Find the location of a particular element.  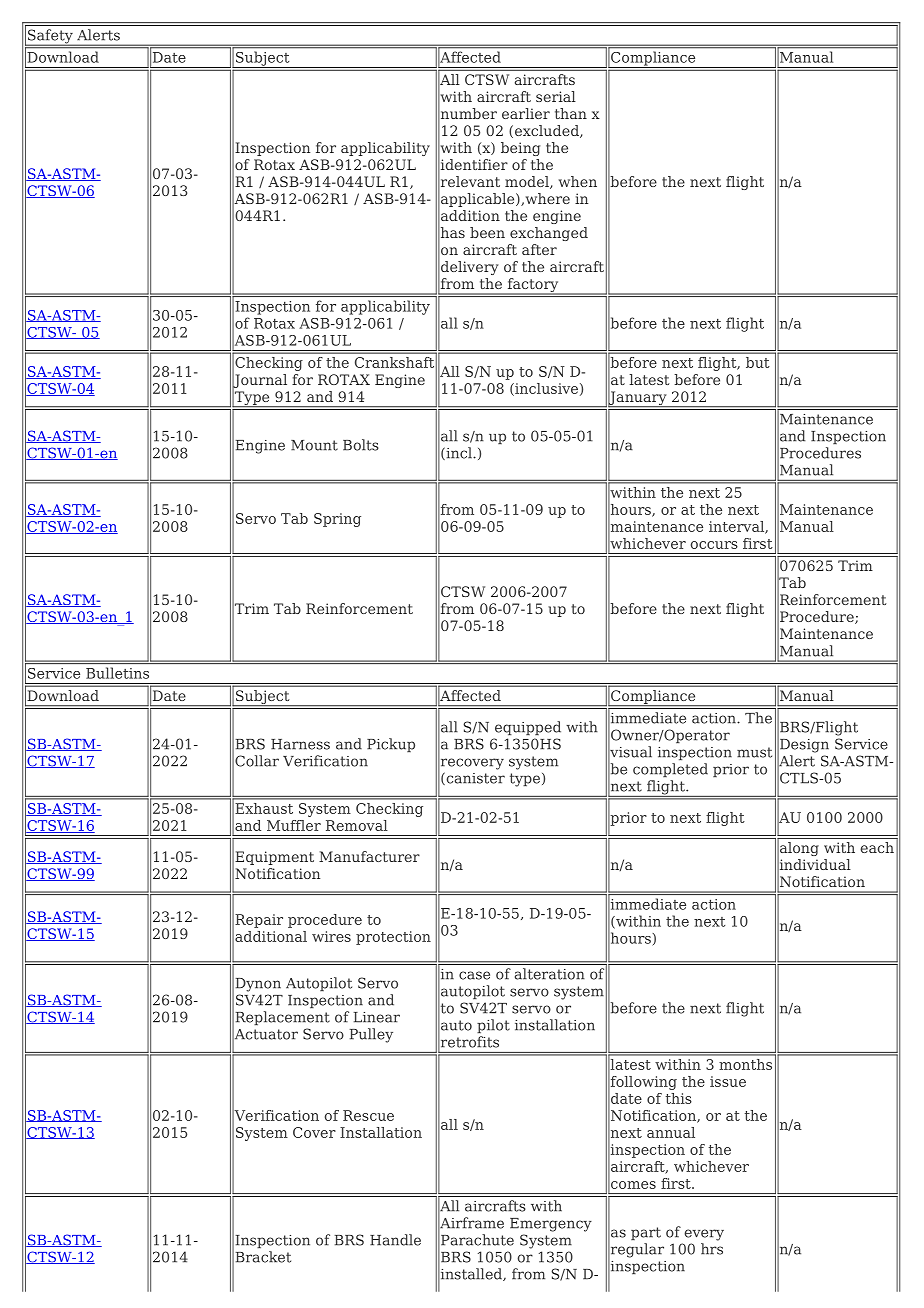

must is located at coordinates (754, 752).
